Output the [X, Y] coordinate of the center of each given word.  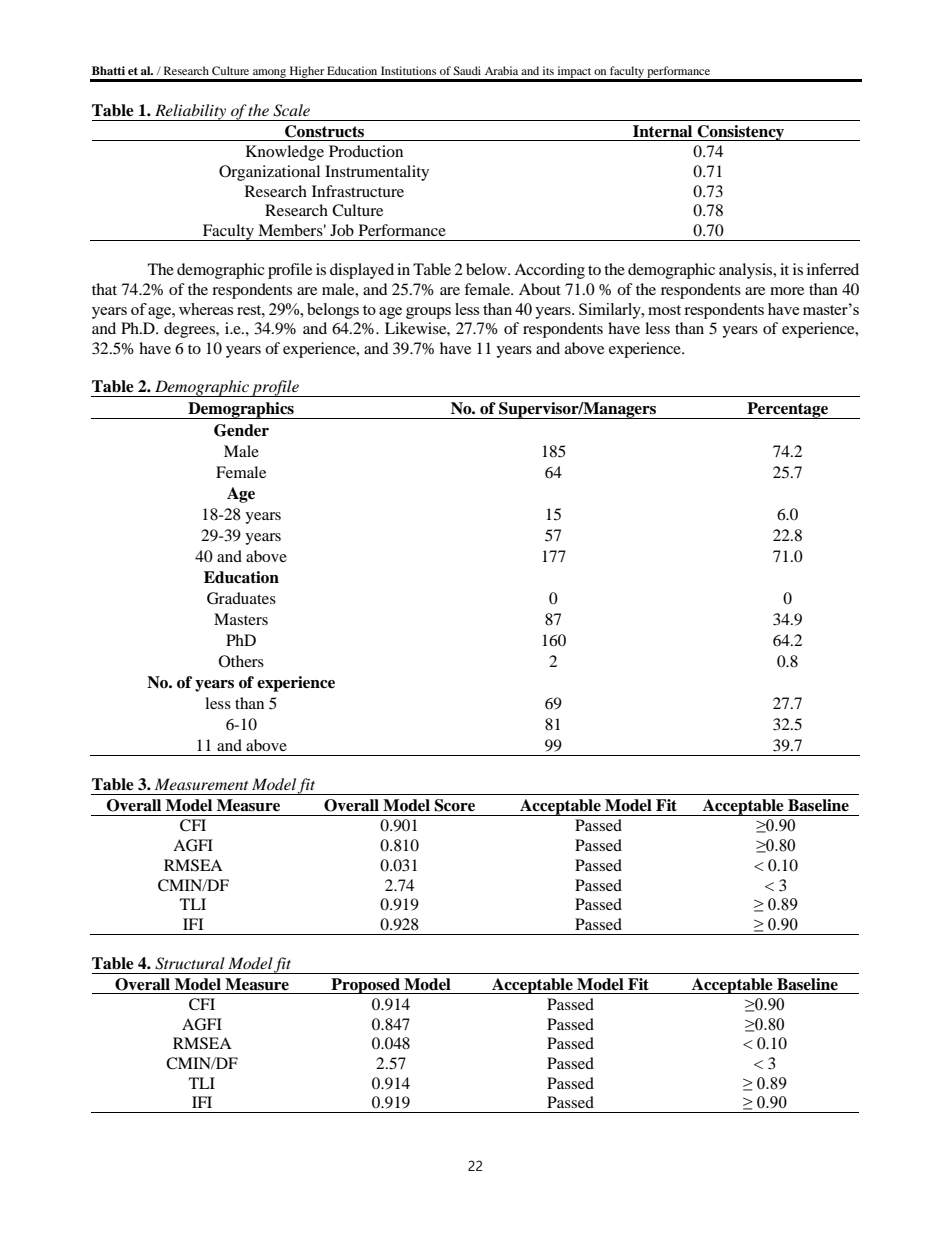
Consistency [741, 133]
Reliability [191, 112]
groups [428, 313]
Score [454, 805]
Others [241, 661]
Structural [190, 963]
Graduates [241, 598]
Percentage [787, 410]
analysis [747, 271]
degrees [190, 330]
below [487, 269]
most [664, 310]
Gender [241, 430]
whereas [206, 309]
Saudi [467, 70]
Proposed [365, 986]
